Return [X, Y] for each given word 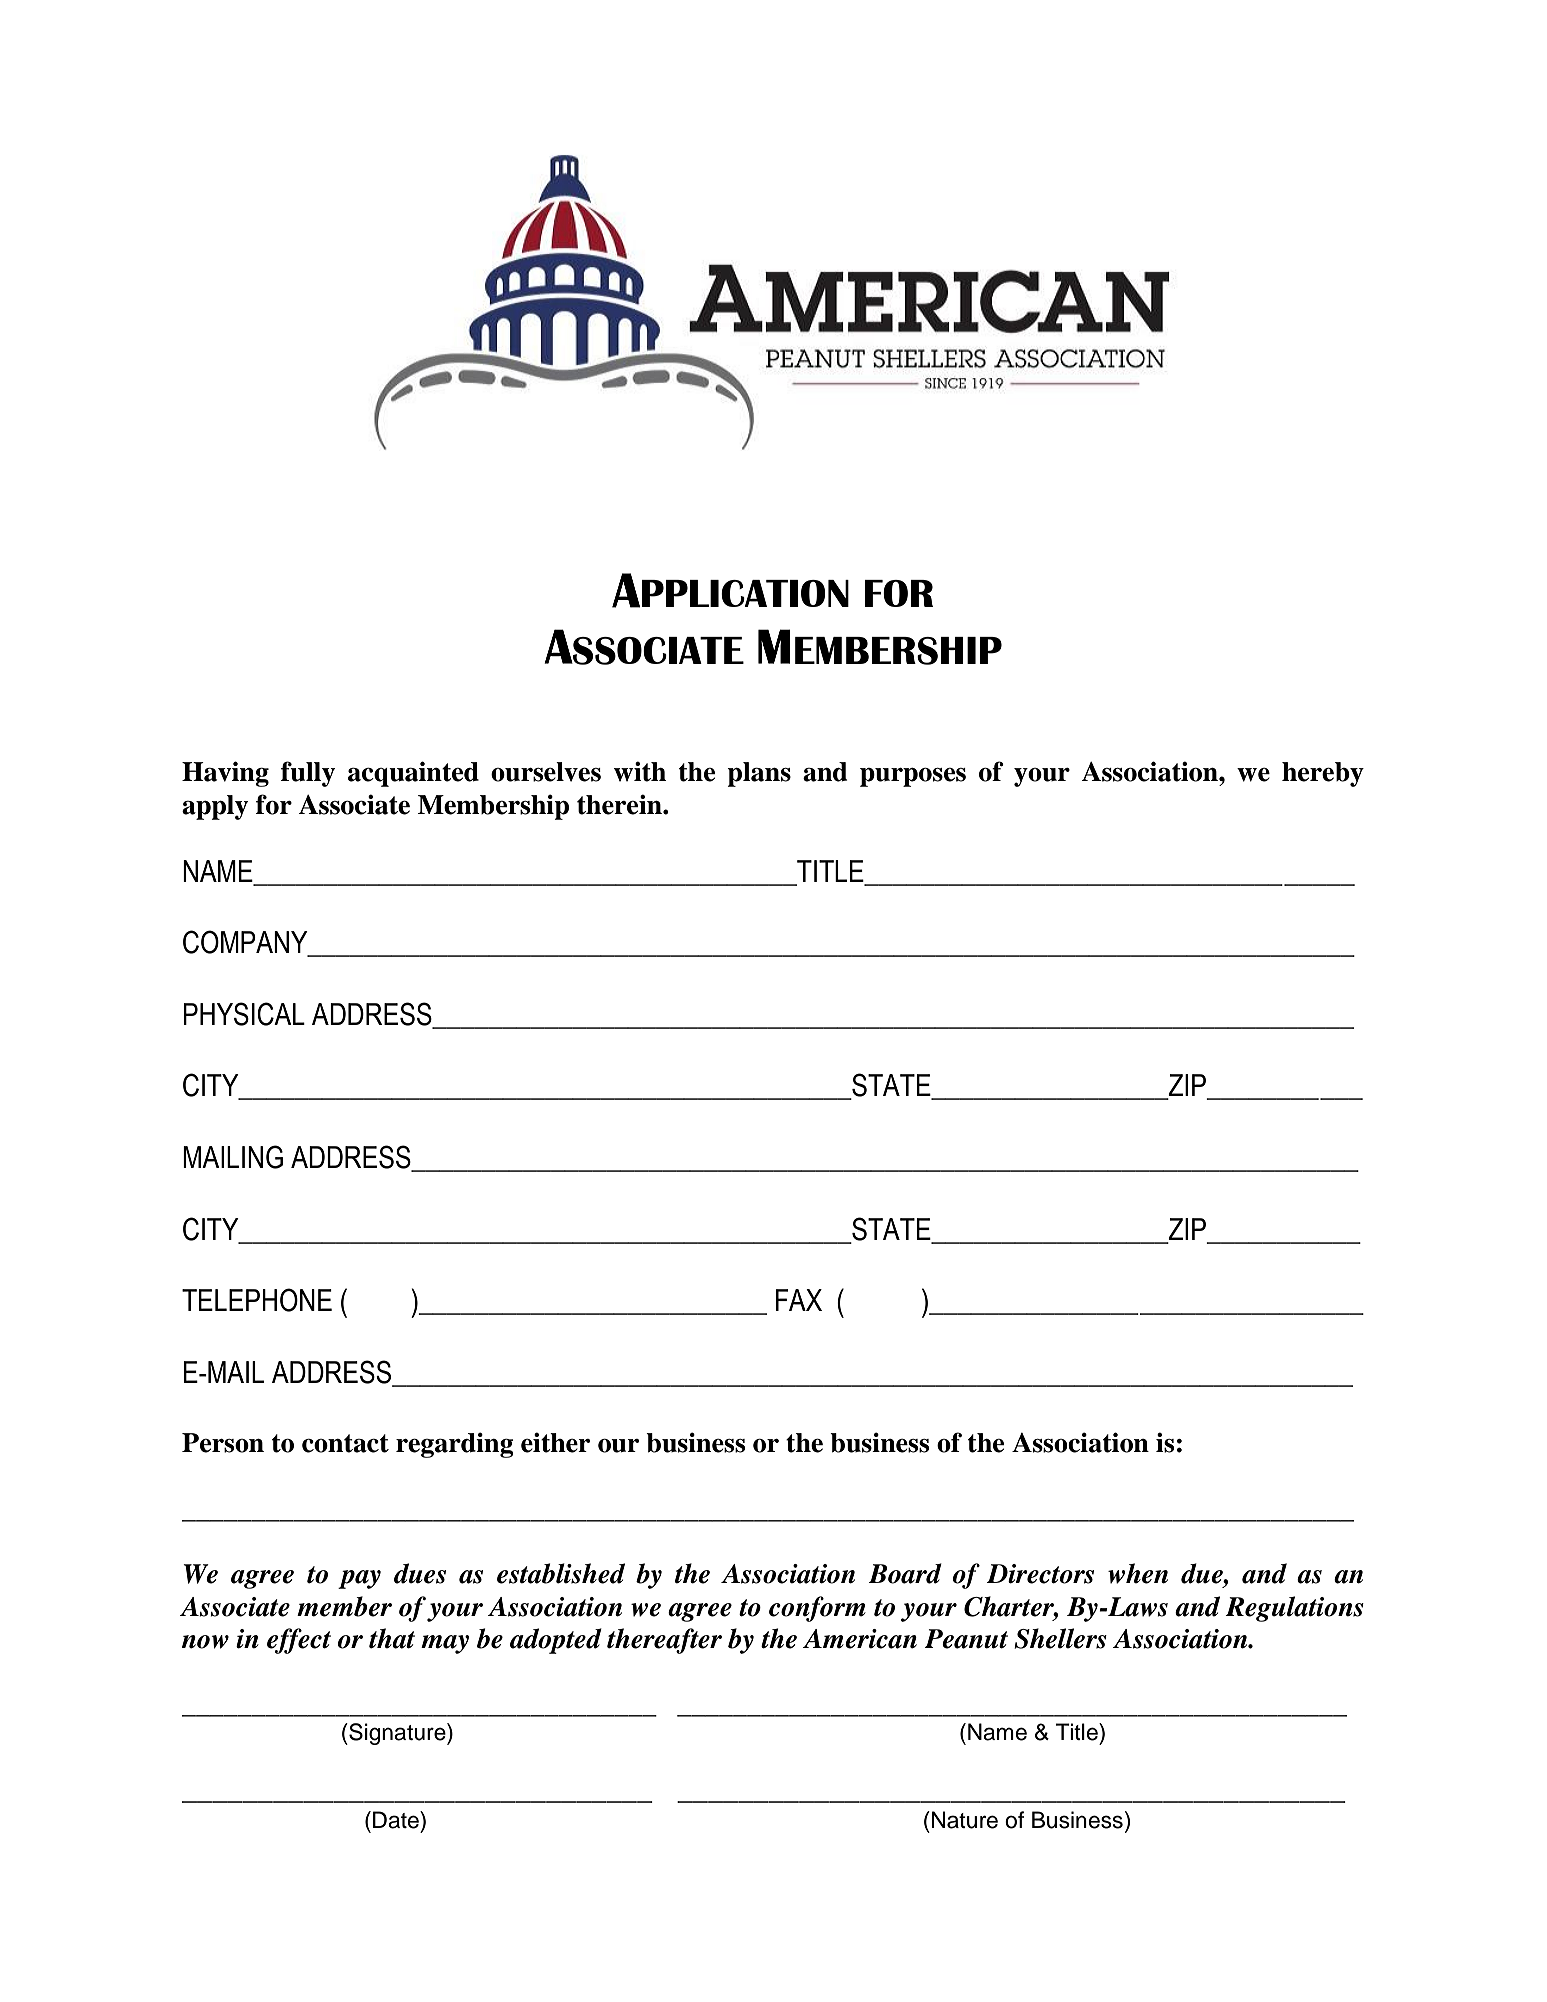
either [555, 1442]
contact [345, 1443]
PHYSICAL [244, 1014]
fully [308, 774]
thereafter [664, 1641]
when [1138, 1573]
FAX [799, 1300]
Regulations [1294, 1609]
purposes [913, 777]
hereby [1323, 774]
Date [397, 1820]
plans [759, 774]
